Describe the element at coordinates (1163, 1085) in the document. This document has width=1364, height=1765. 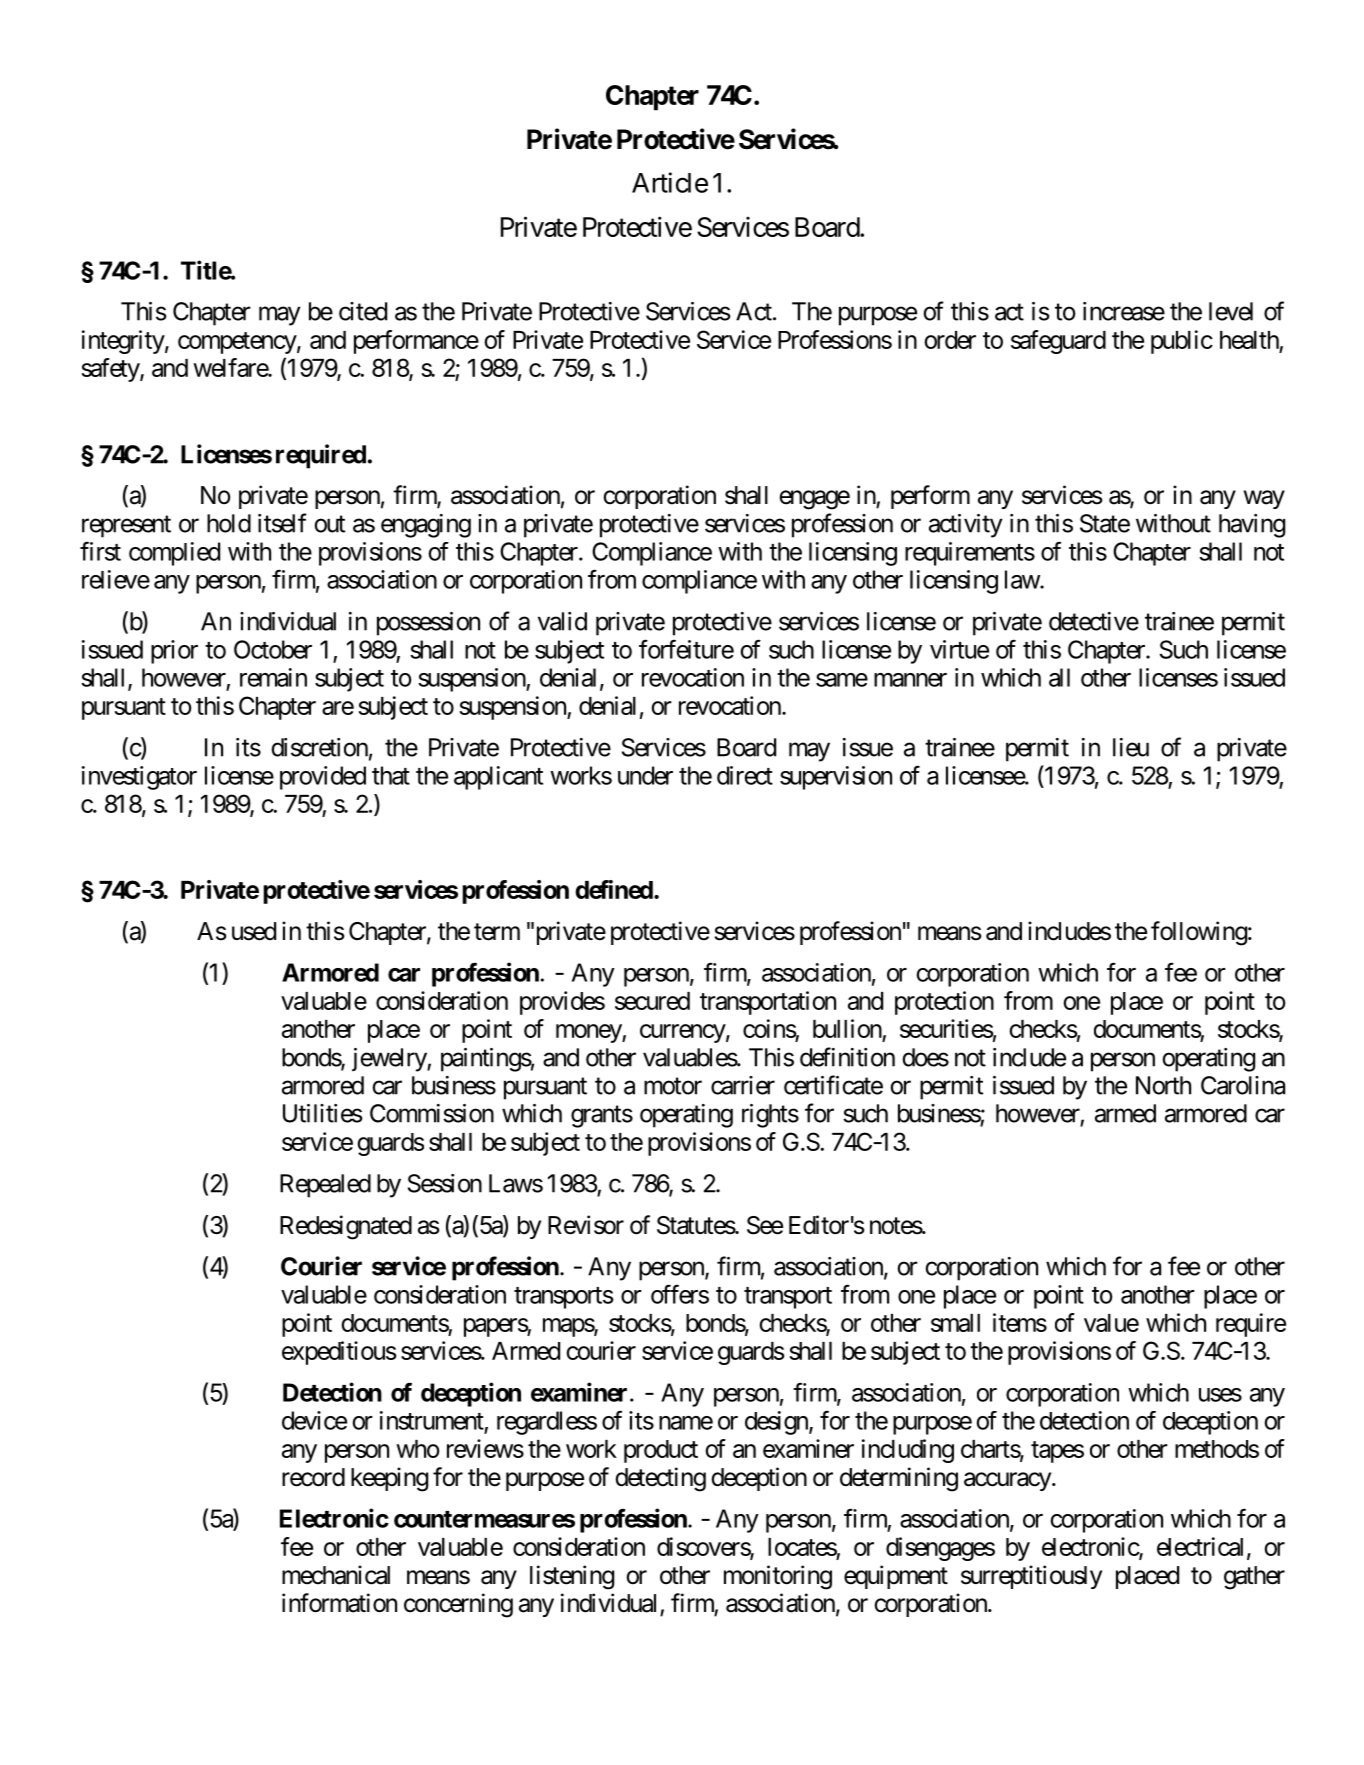
I see `North` at that location.
